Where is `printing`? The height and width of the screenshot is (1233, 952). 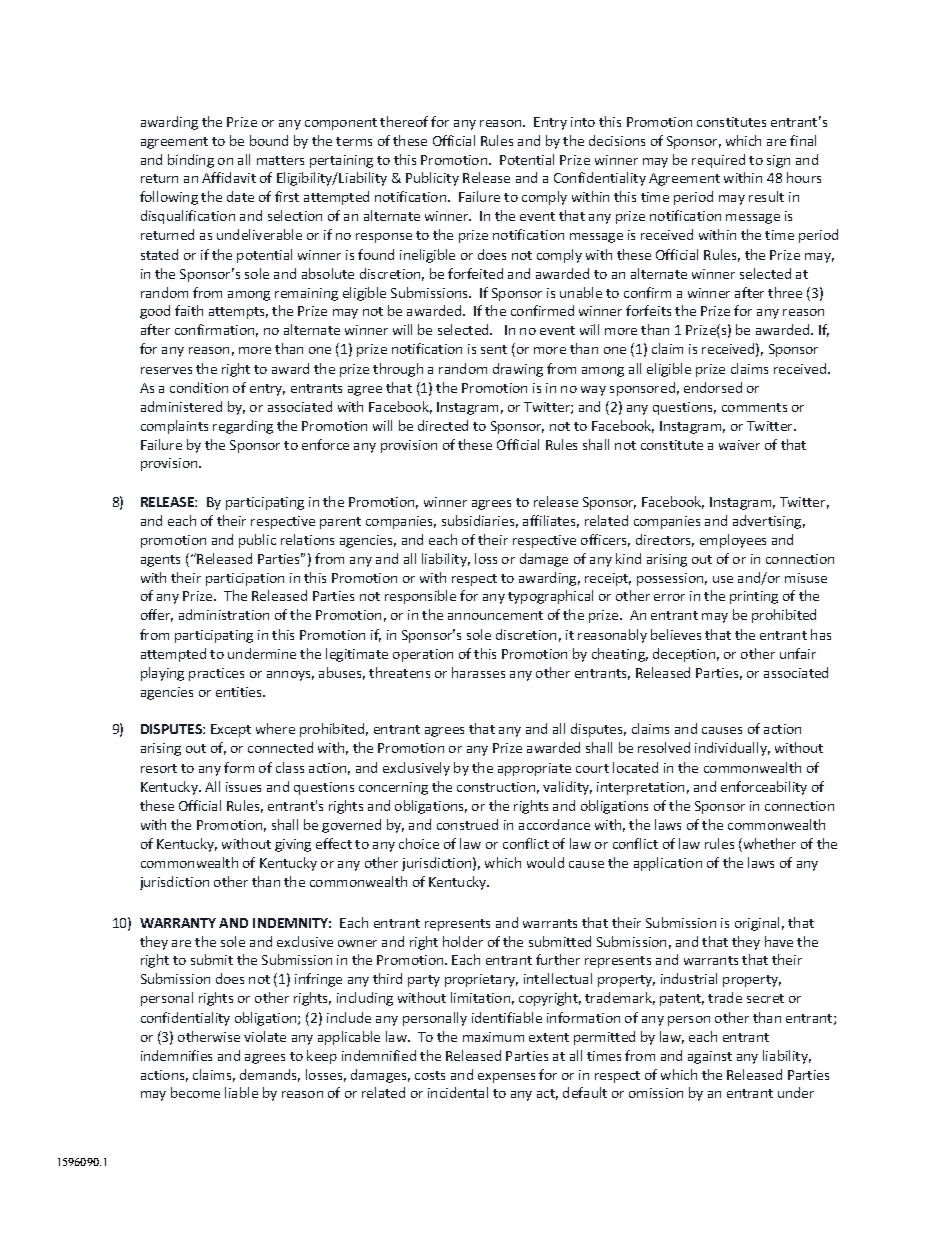
printing is located at coordinates (754, 597).
